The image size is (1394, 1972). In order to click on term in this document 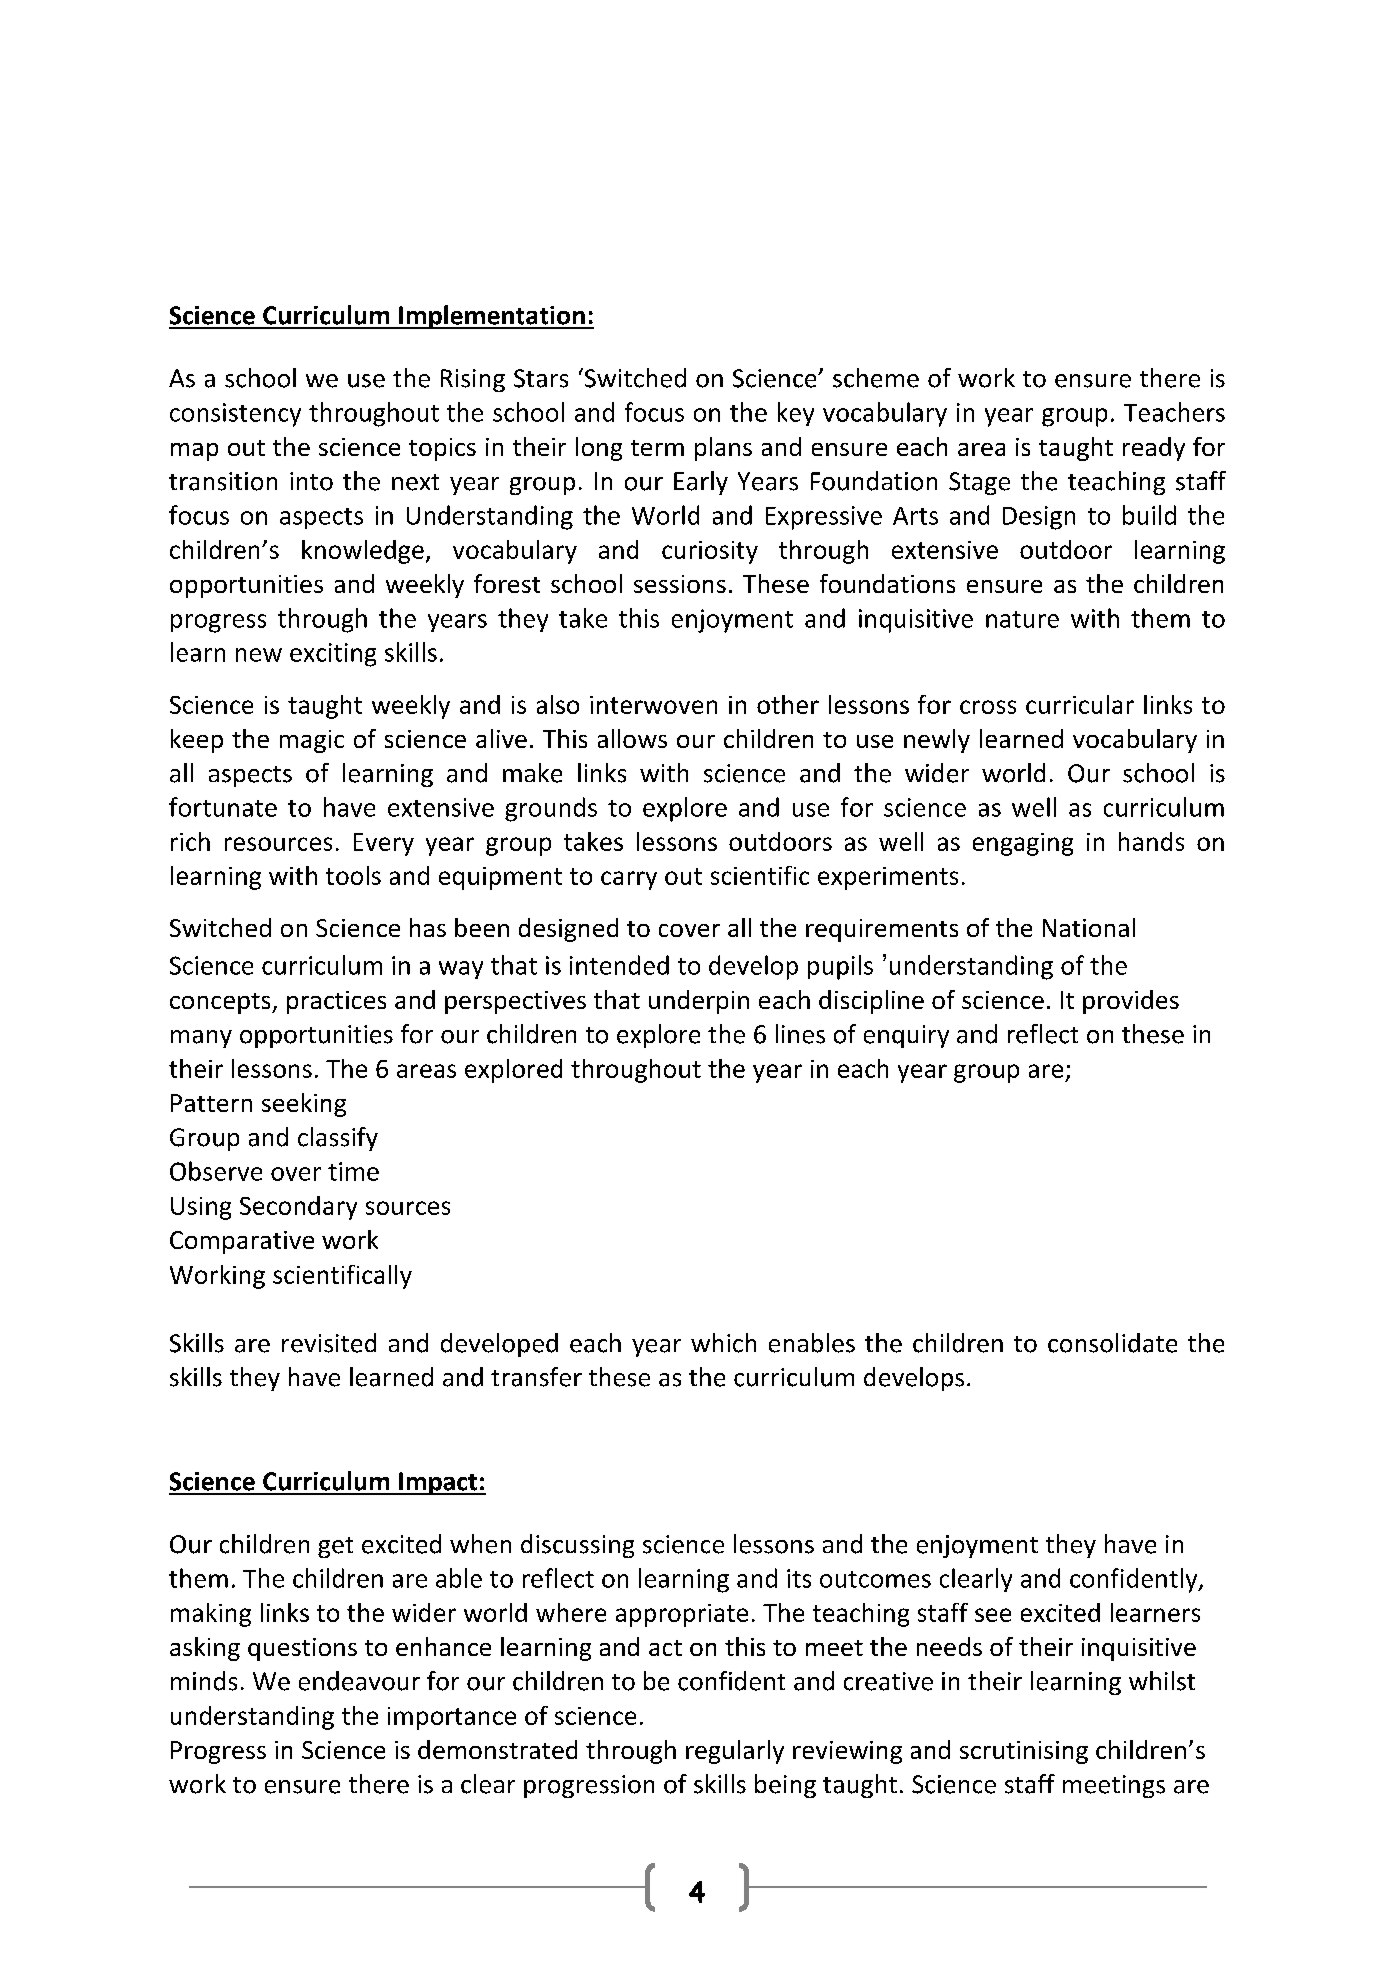, I will do `click(657, 448)`.
